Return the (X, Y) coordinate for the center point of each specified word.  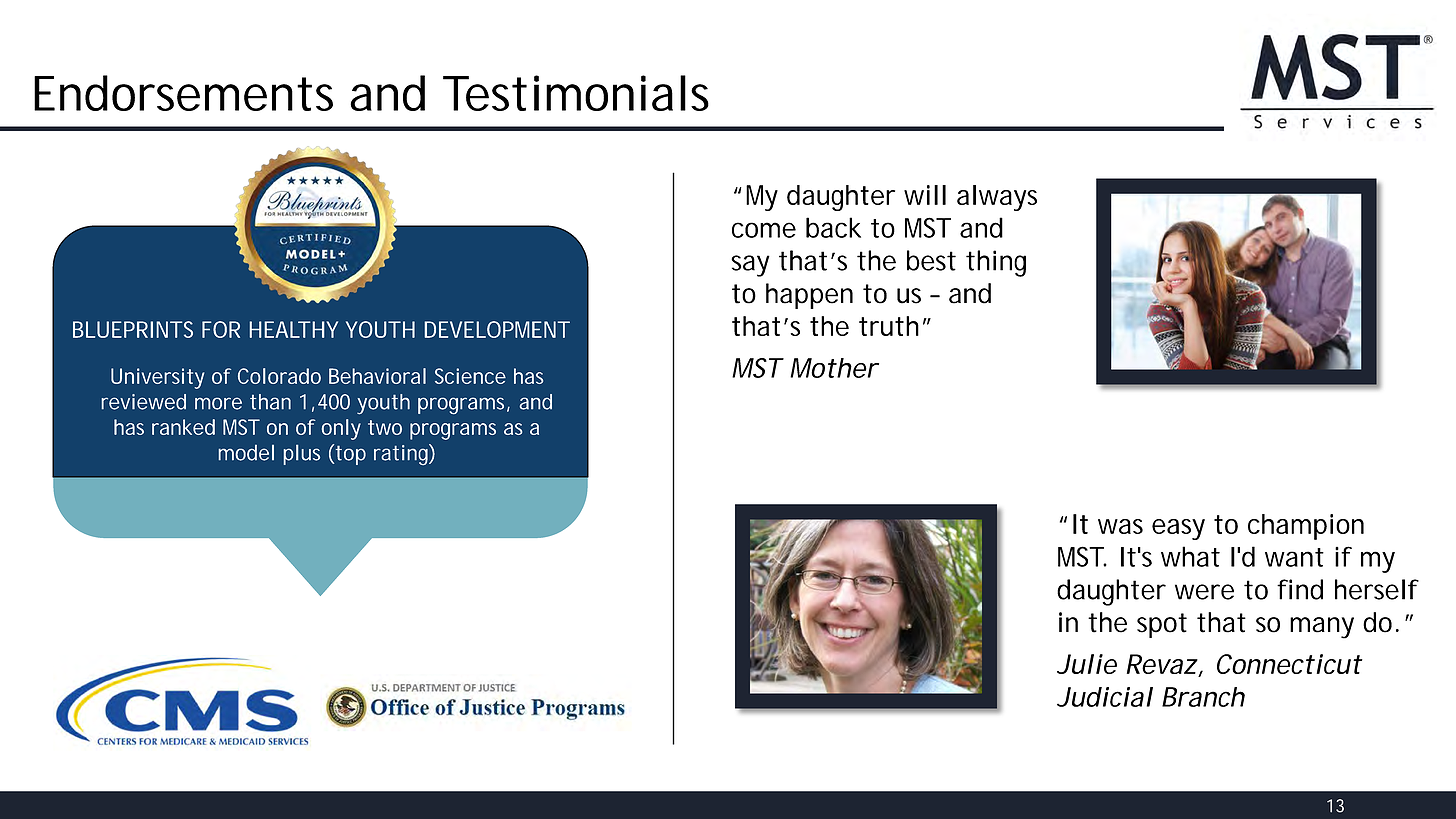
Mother (833, 368)
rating (401, 455)
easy (1178, 529)
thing (996, 263)
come (764, 230)
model (246, 452)
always (997, 198)
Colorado (279, 376)
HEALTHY (293, 329)
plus (301, 454)
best (931, 260)
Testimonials (576, 93)
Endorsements (183, 93)
